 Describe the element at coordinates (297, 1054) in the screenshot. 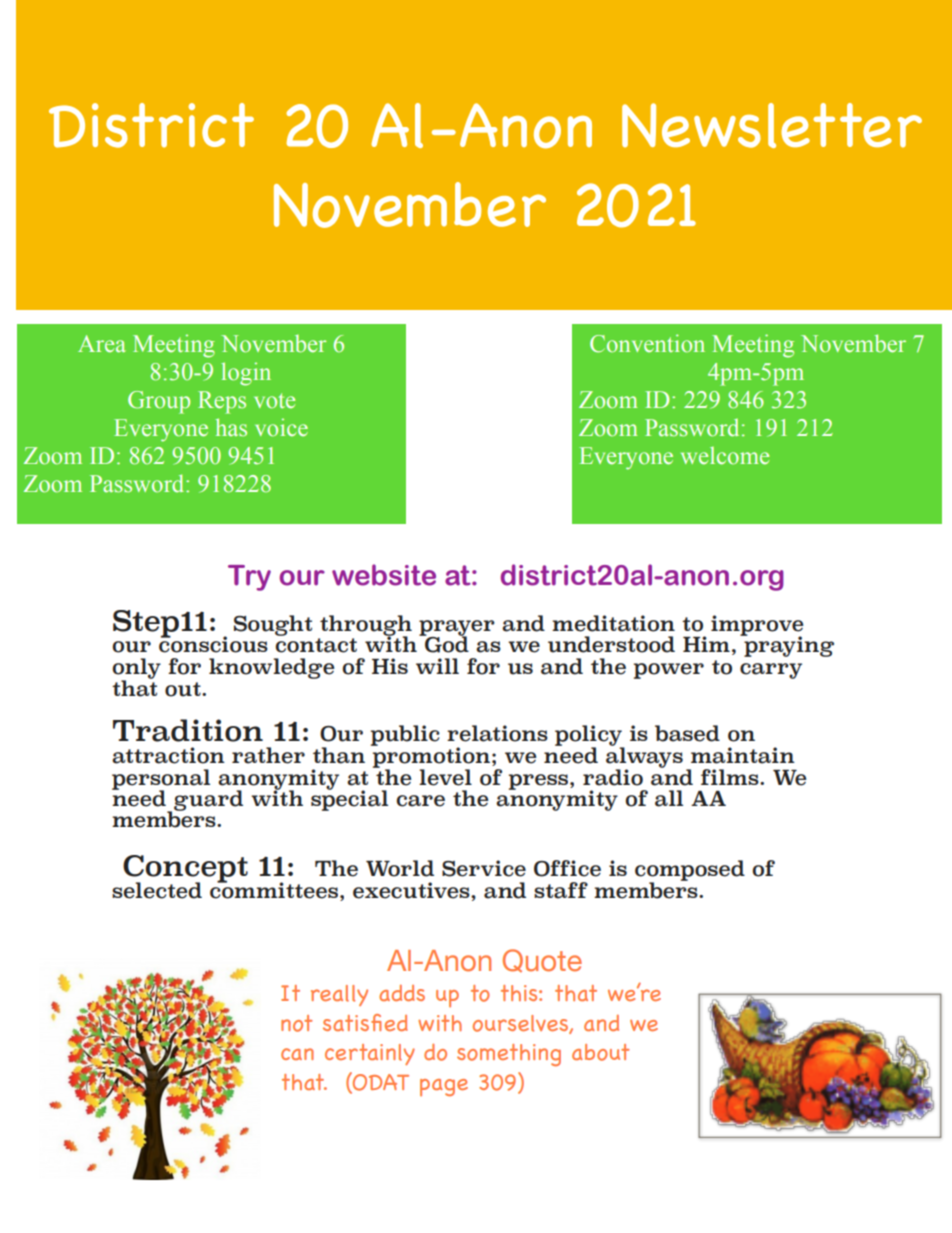

I see `can` at that location.
